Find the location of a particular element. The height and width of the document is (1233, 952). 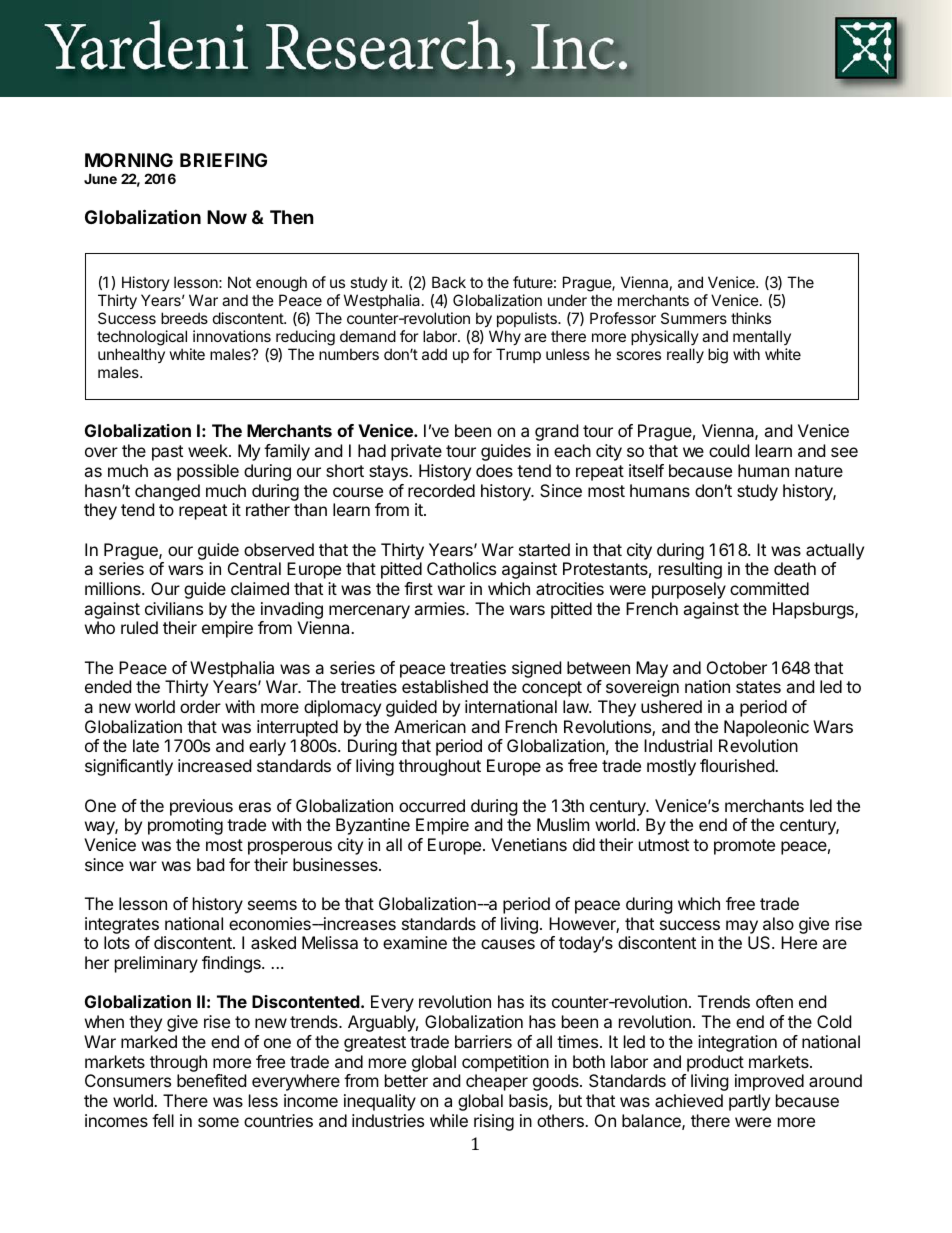

recorded is located at coordinates (441, 490).
